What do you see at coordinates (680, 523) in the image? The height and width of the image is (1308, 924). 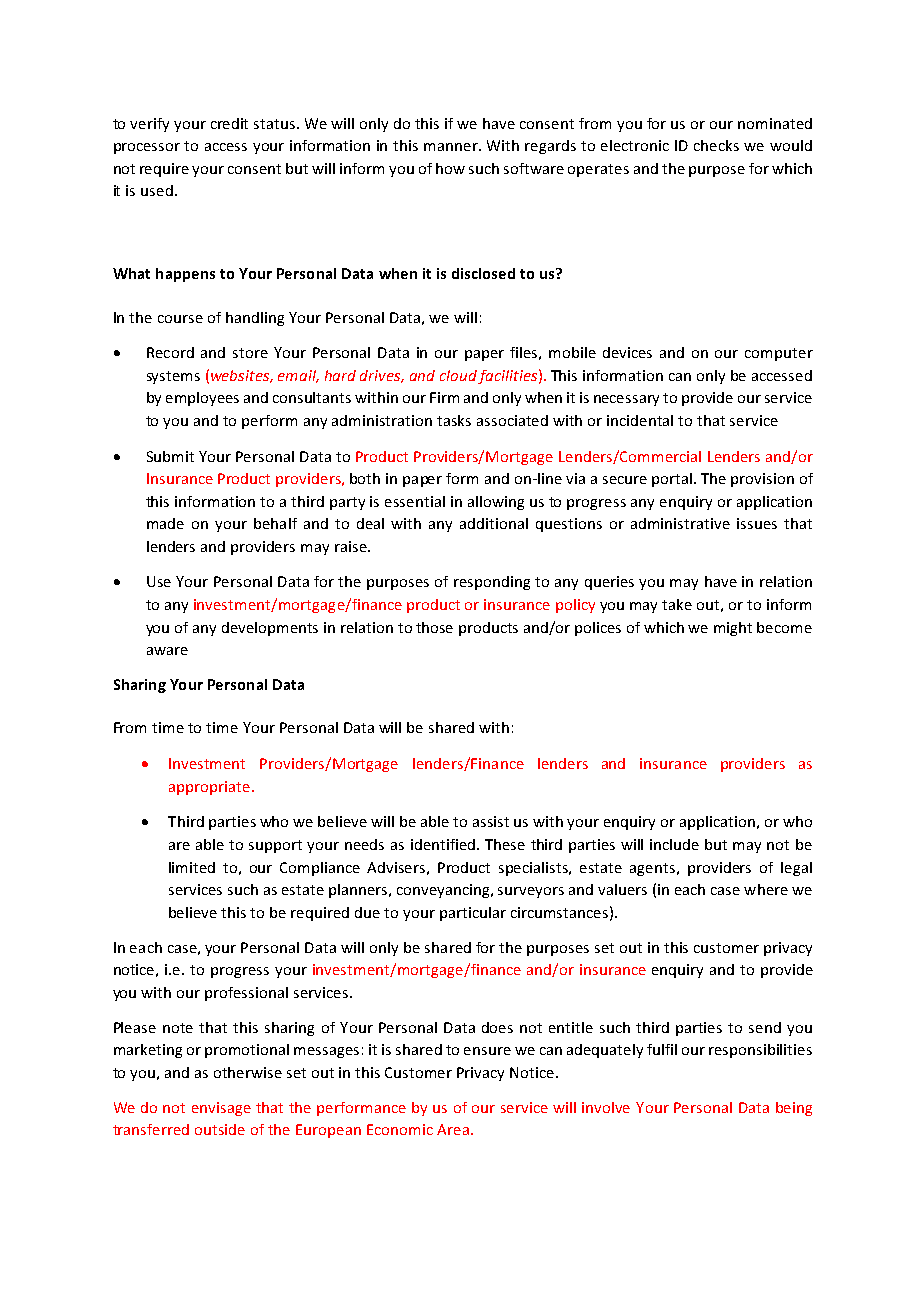 I see `administrative` at bounding box center [680, 523].
